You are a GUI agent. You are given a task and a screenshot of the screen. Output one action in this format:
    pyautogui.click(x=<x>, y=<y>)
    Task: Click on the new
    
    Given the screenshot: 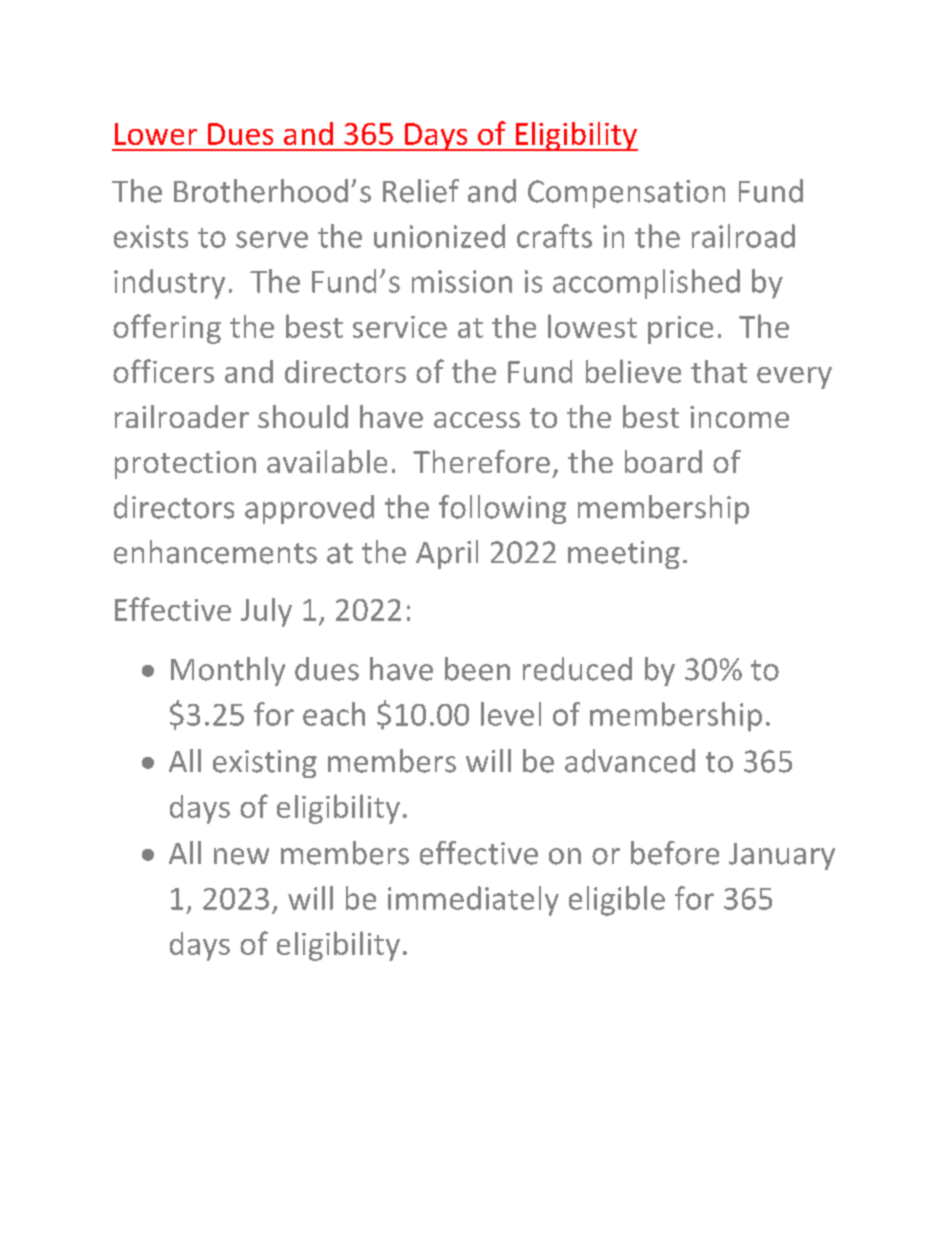 What is the action you would take?
    pyautogui.click(x=241, y=856)
